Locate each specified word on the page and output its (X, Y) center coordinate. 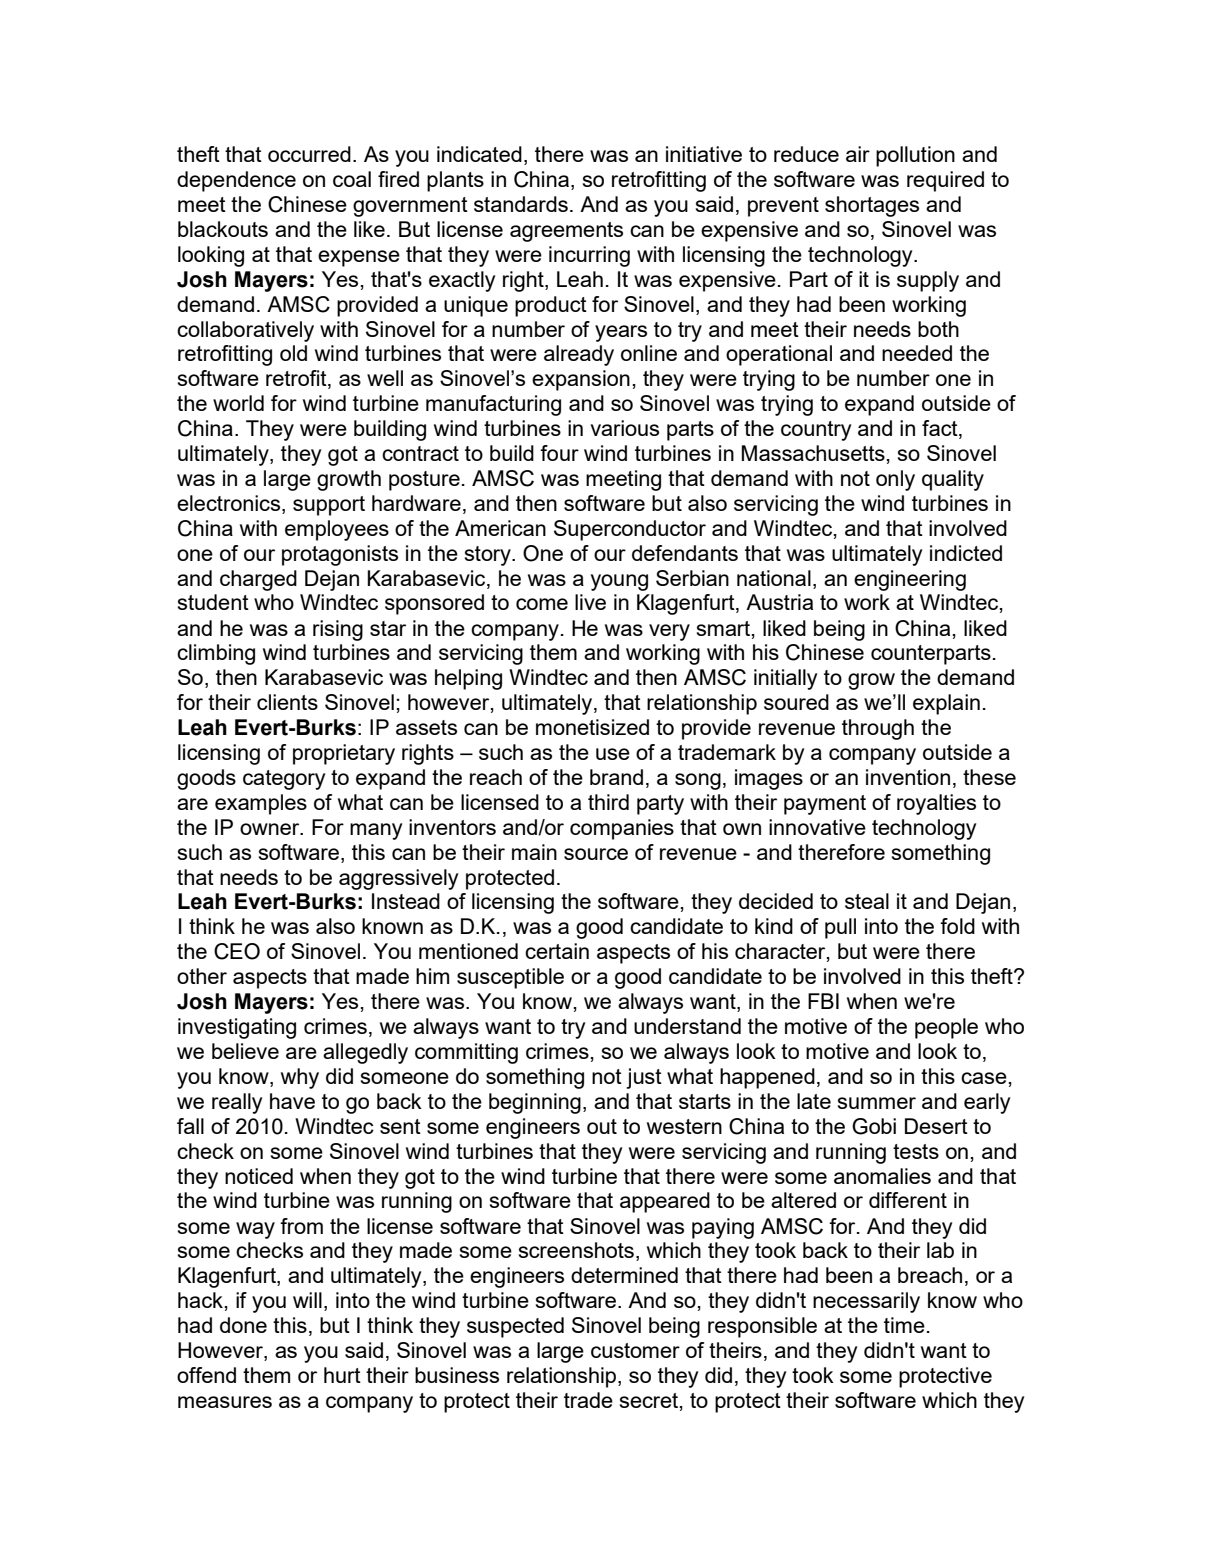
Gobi (874, 1126)
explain (946, 704)
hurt (342, 1375)
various (624, 428)
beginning (535, 1103)
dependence (236, 181)
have (292, 1101)
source (596, 854)
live (590, 602)
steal (867, 901)
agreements (566, 232)
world (238, 403)
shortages (872, 206)
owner (271, 829)
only (895, 480)
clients (287, 702)
